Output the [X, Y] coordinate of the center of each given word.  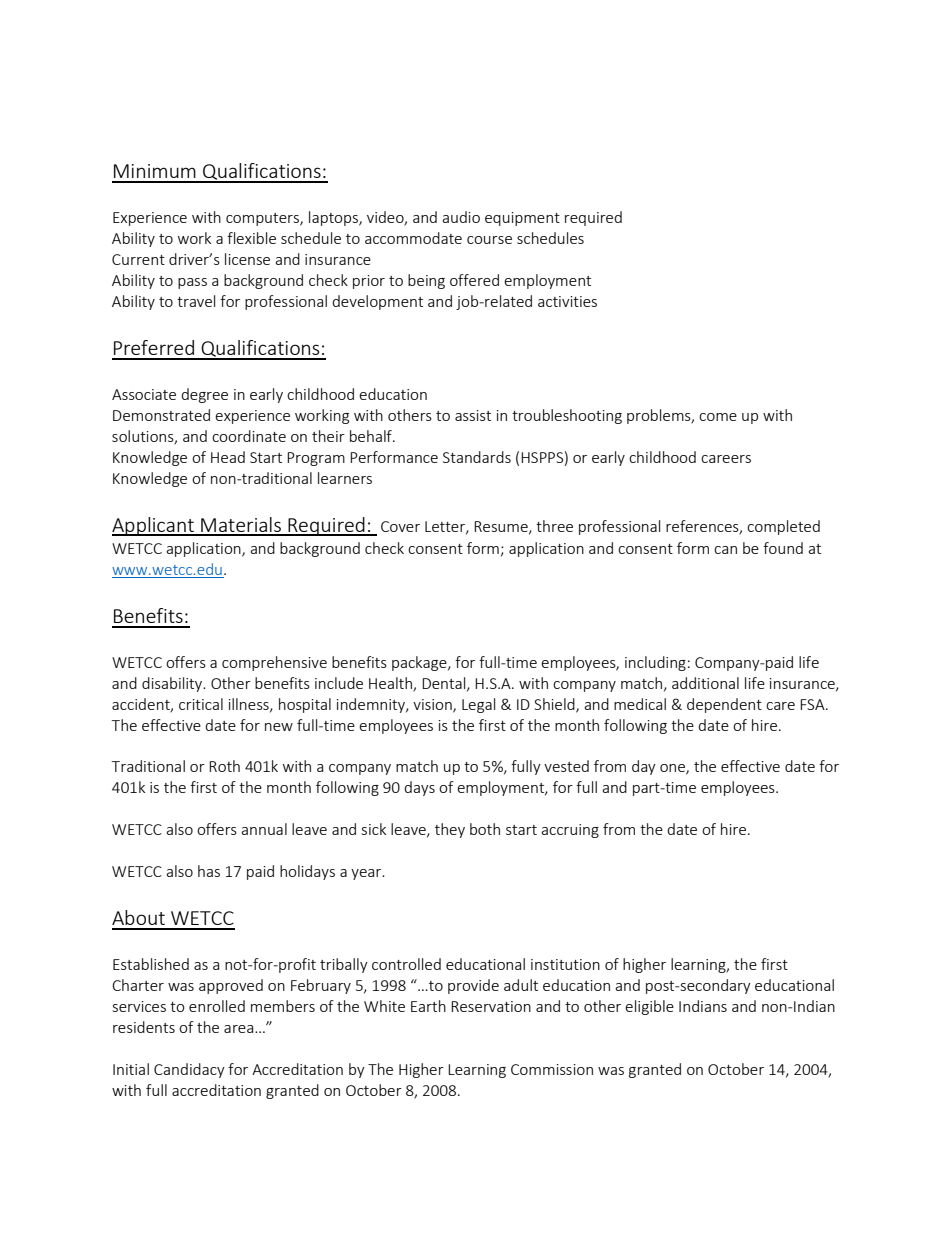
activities [567, 301]
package [420, 663]
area [240, 1029]
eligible [649, 1007]
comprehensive [274, 663]
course [489, 240]
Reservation [491, 1006]
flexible [251, 238]
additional [705, 683]
